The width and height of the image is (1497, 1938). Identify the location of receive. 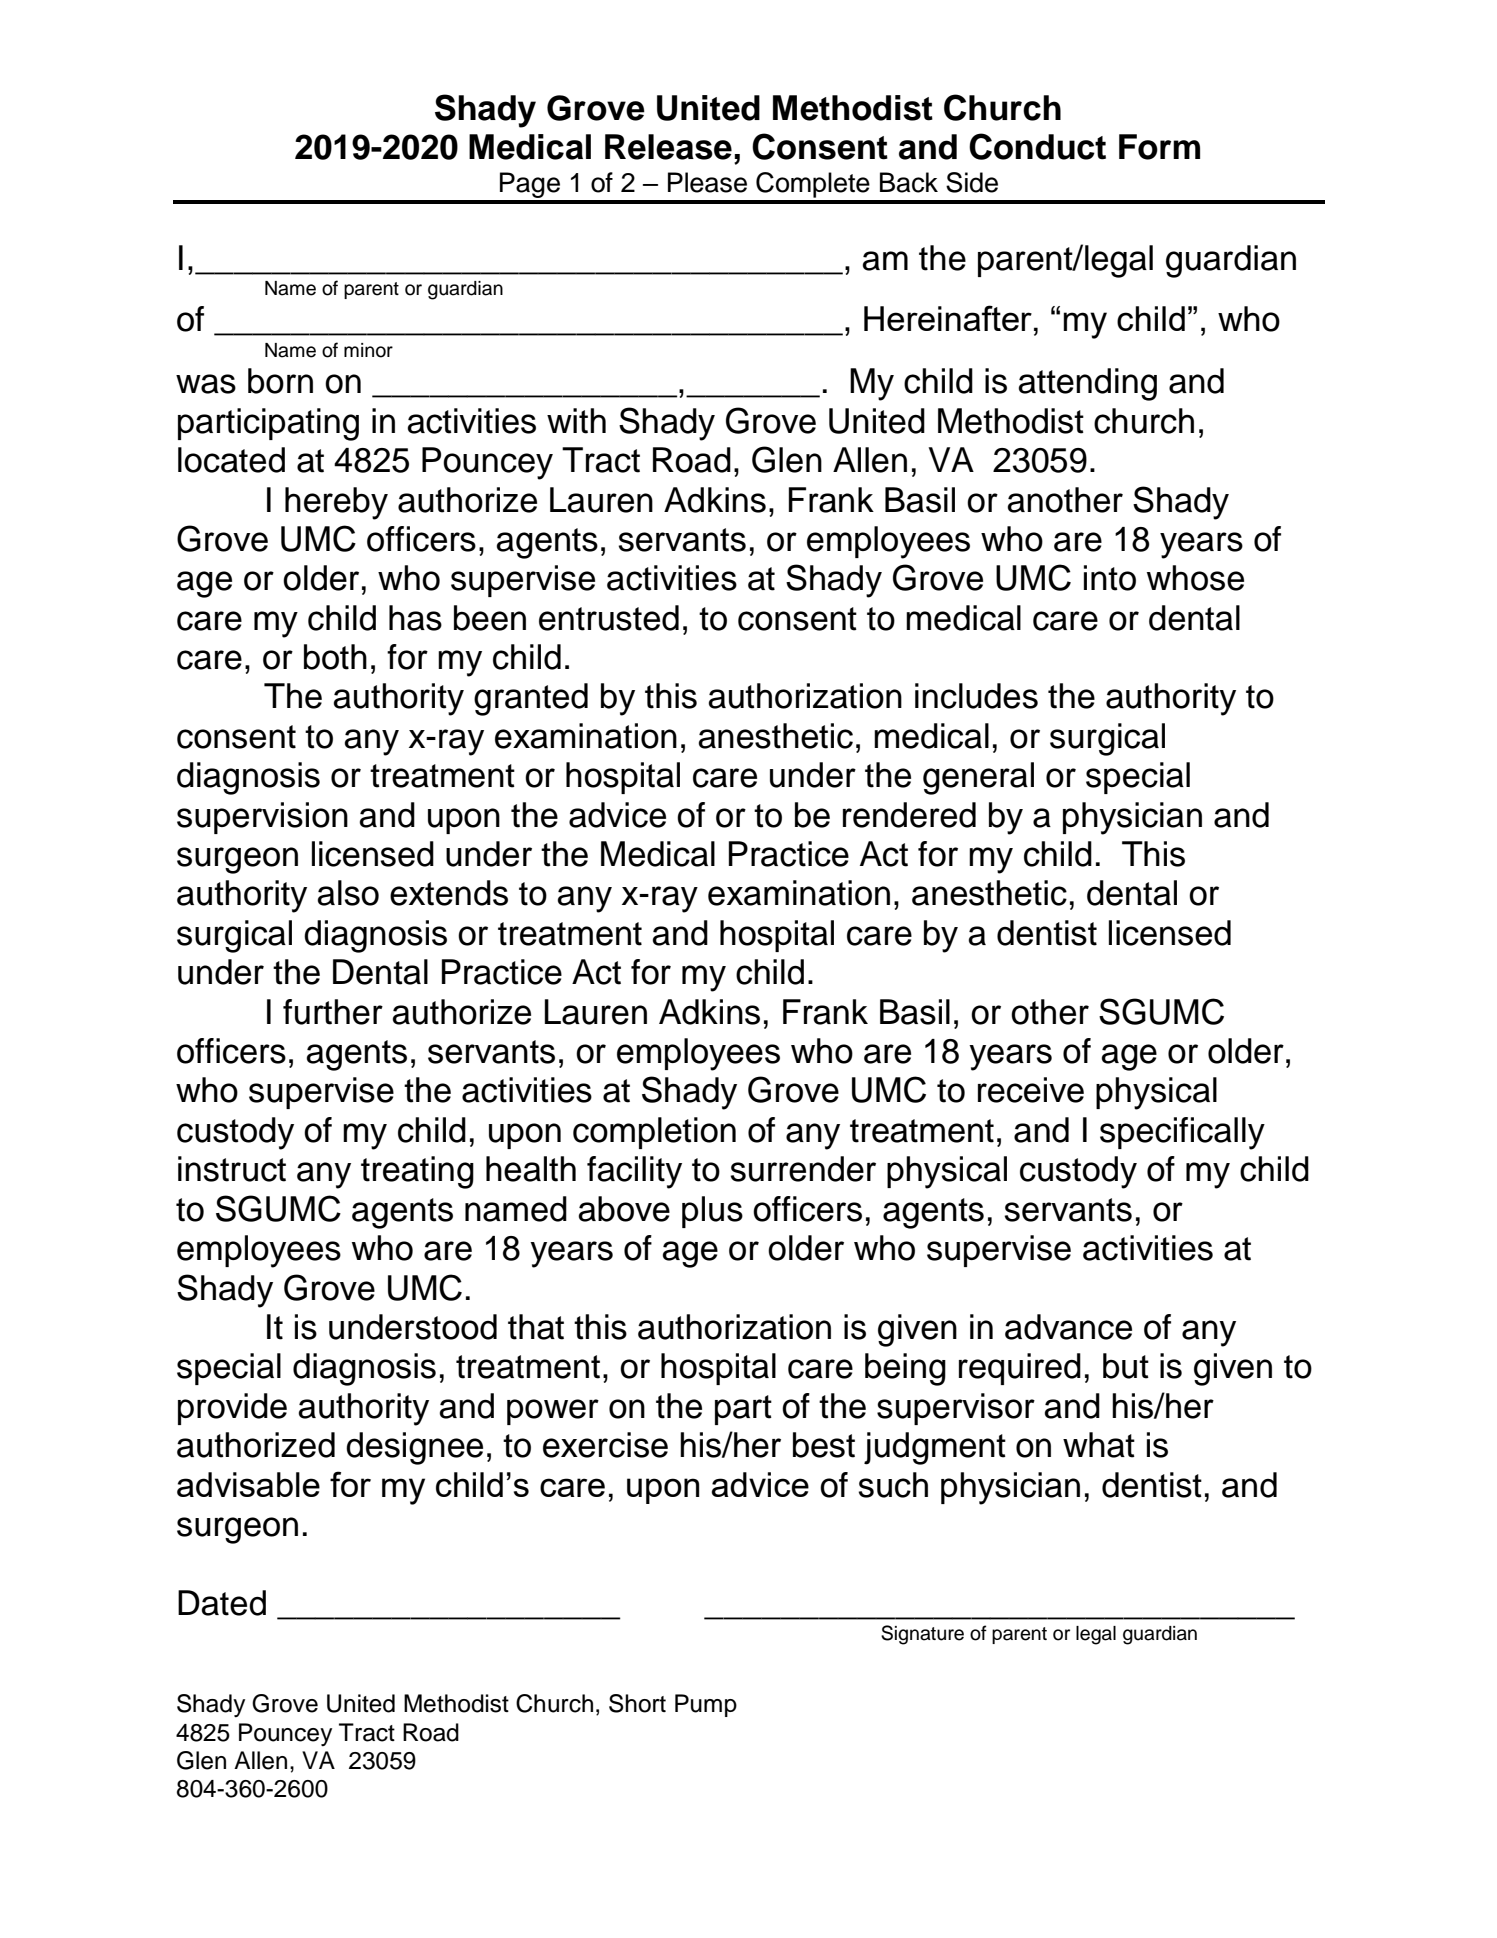
(1031, 1090).
